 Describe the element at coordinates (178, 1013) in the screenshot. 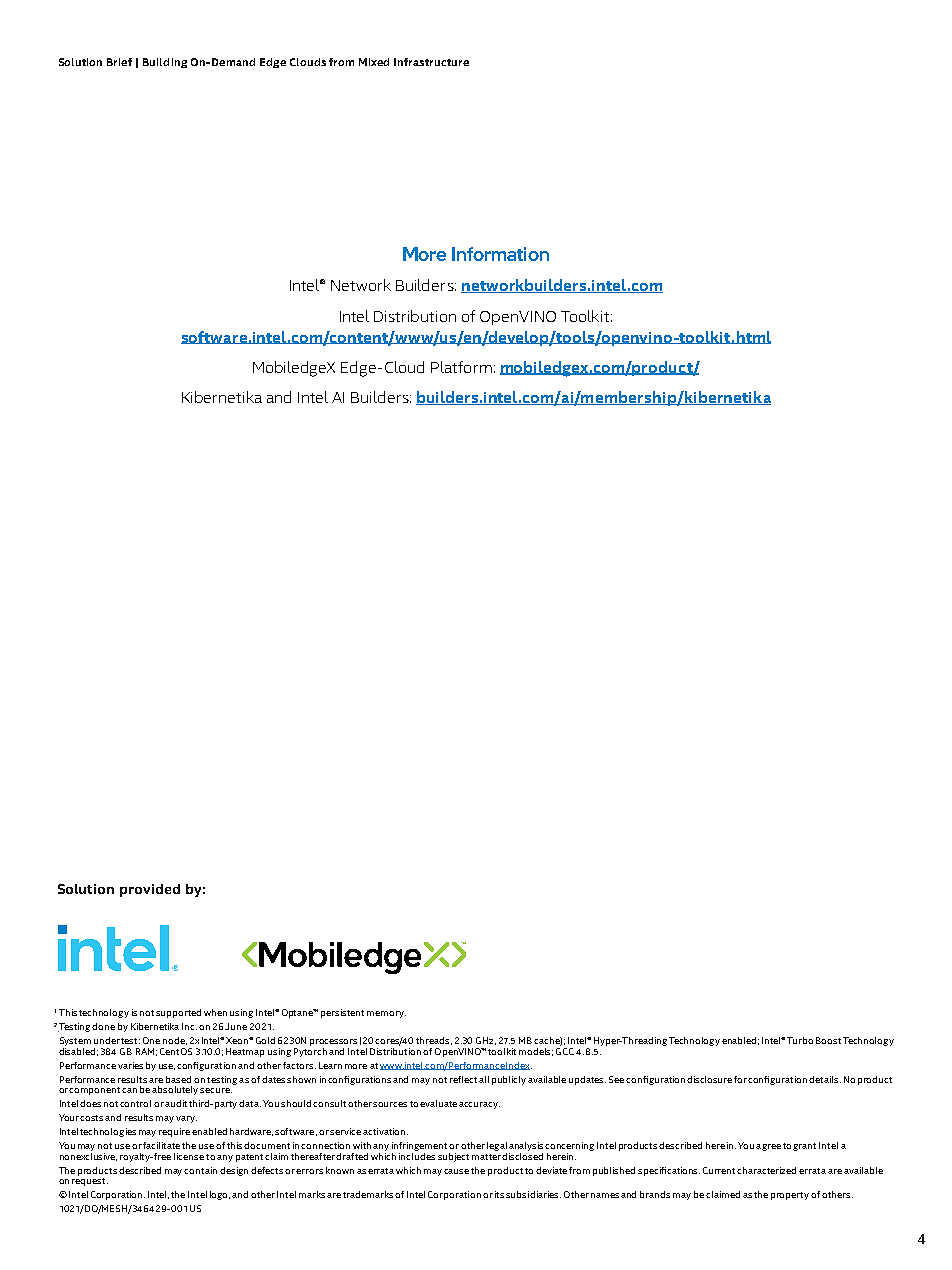

I see `supported` at that location.
